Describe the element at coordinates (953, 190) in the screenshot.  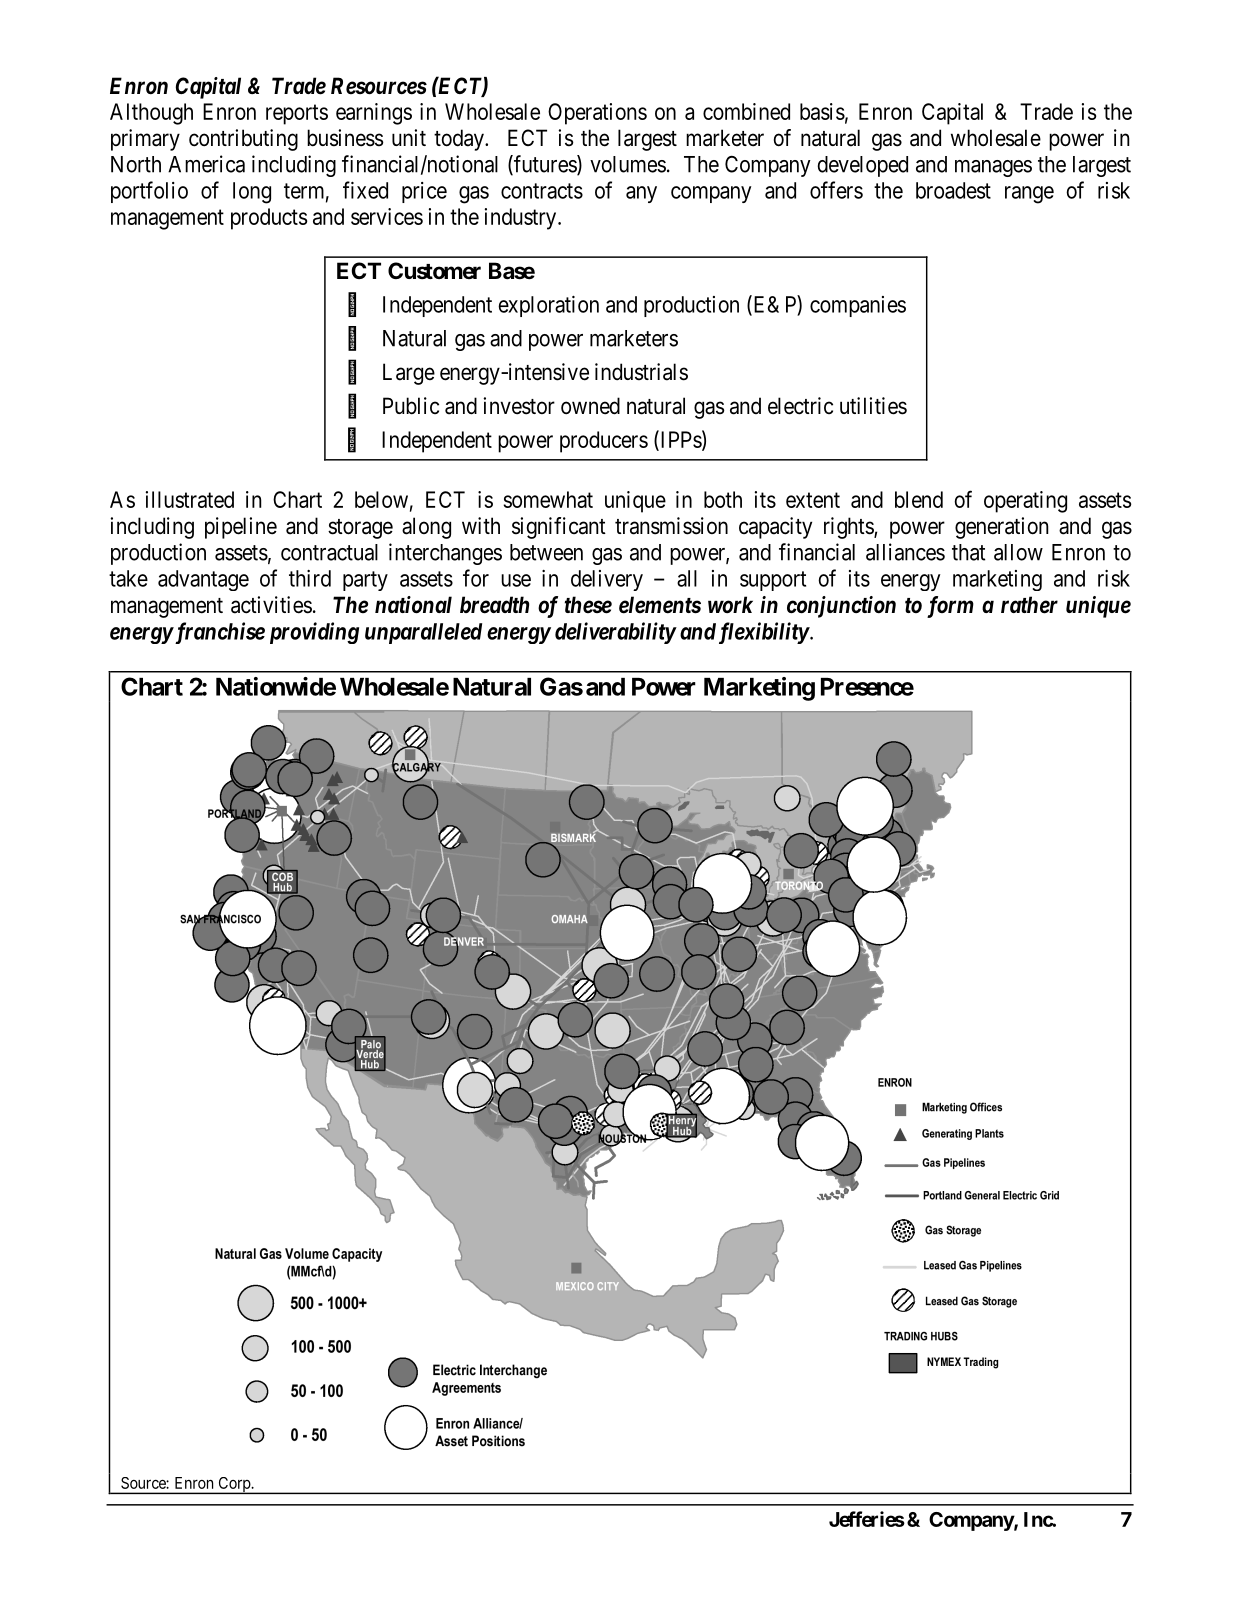
I see `broadest` at that location.
